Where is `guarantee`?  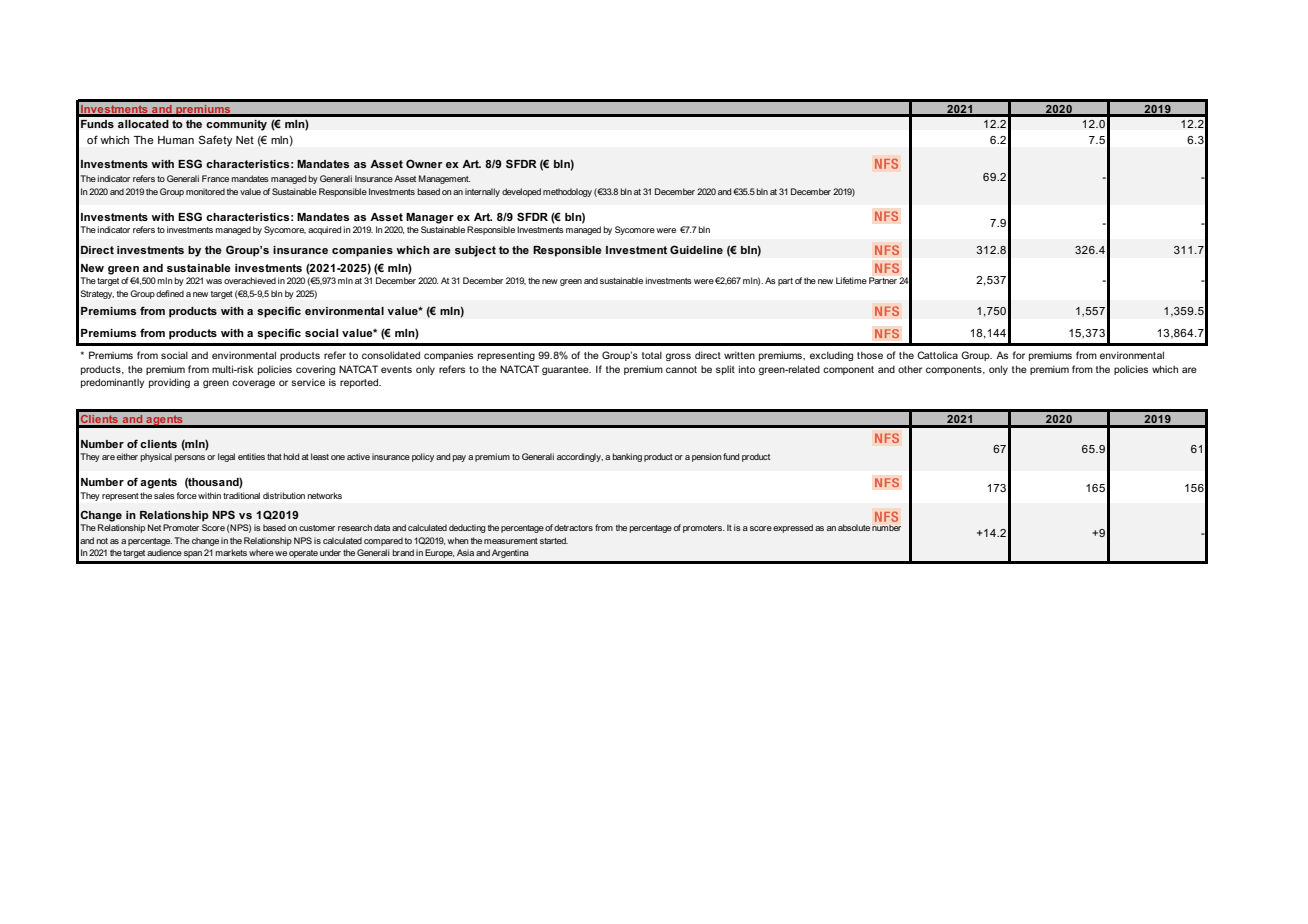
guarantee is located at coordinates (566, 370).
